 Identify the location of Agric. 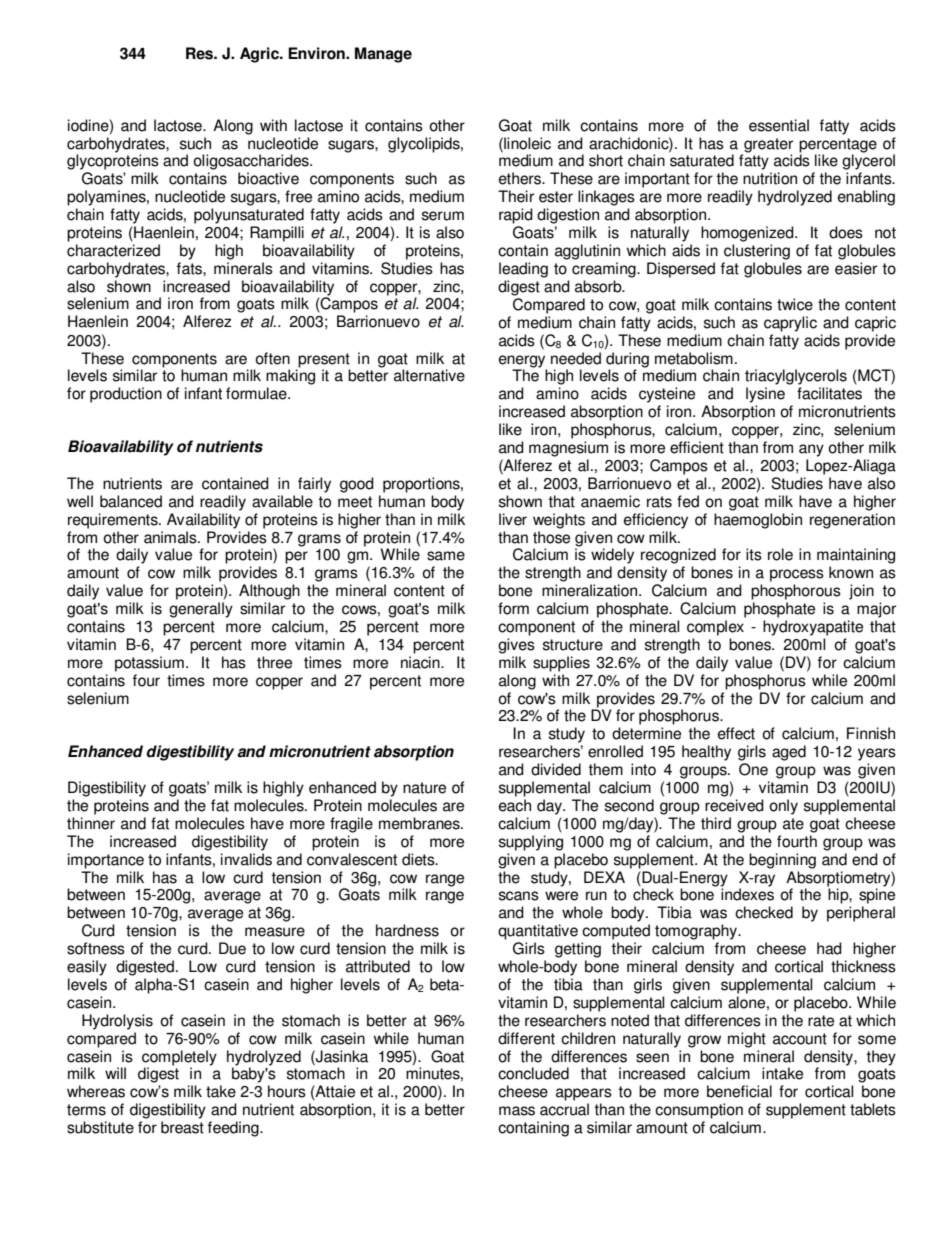
(260, 55).
